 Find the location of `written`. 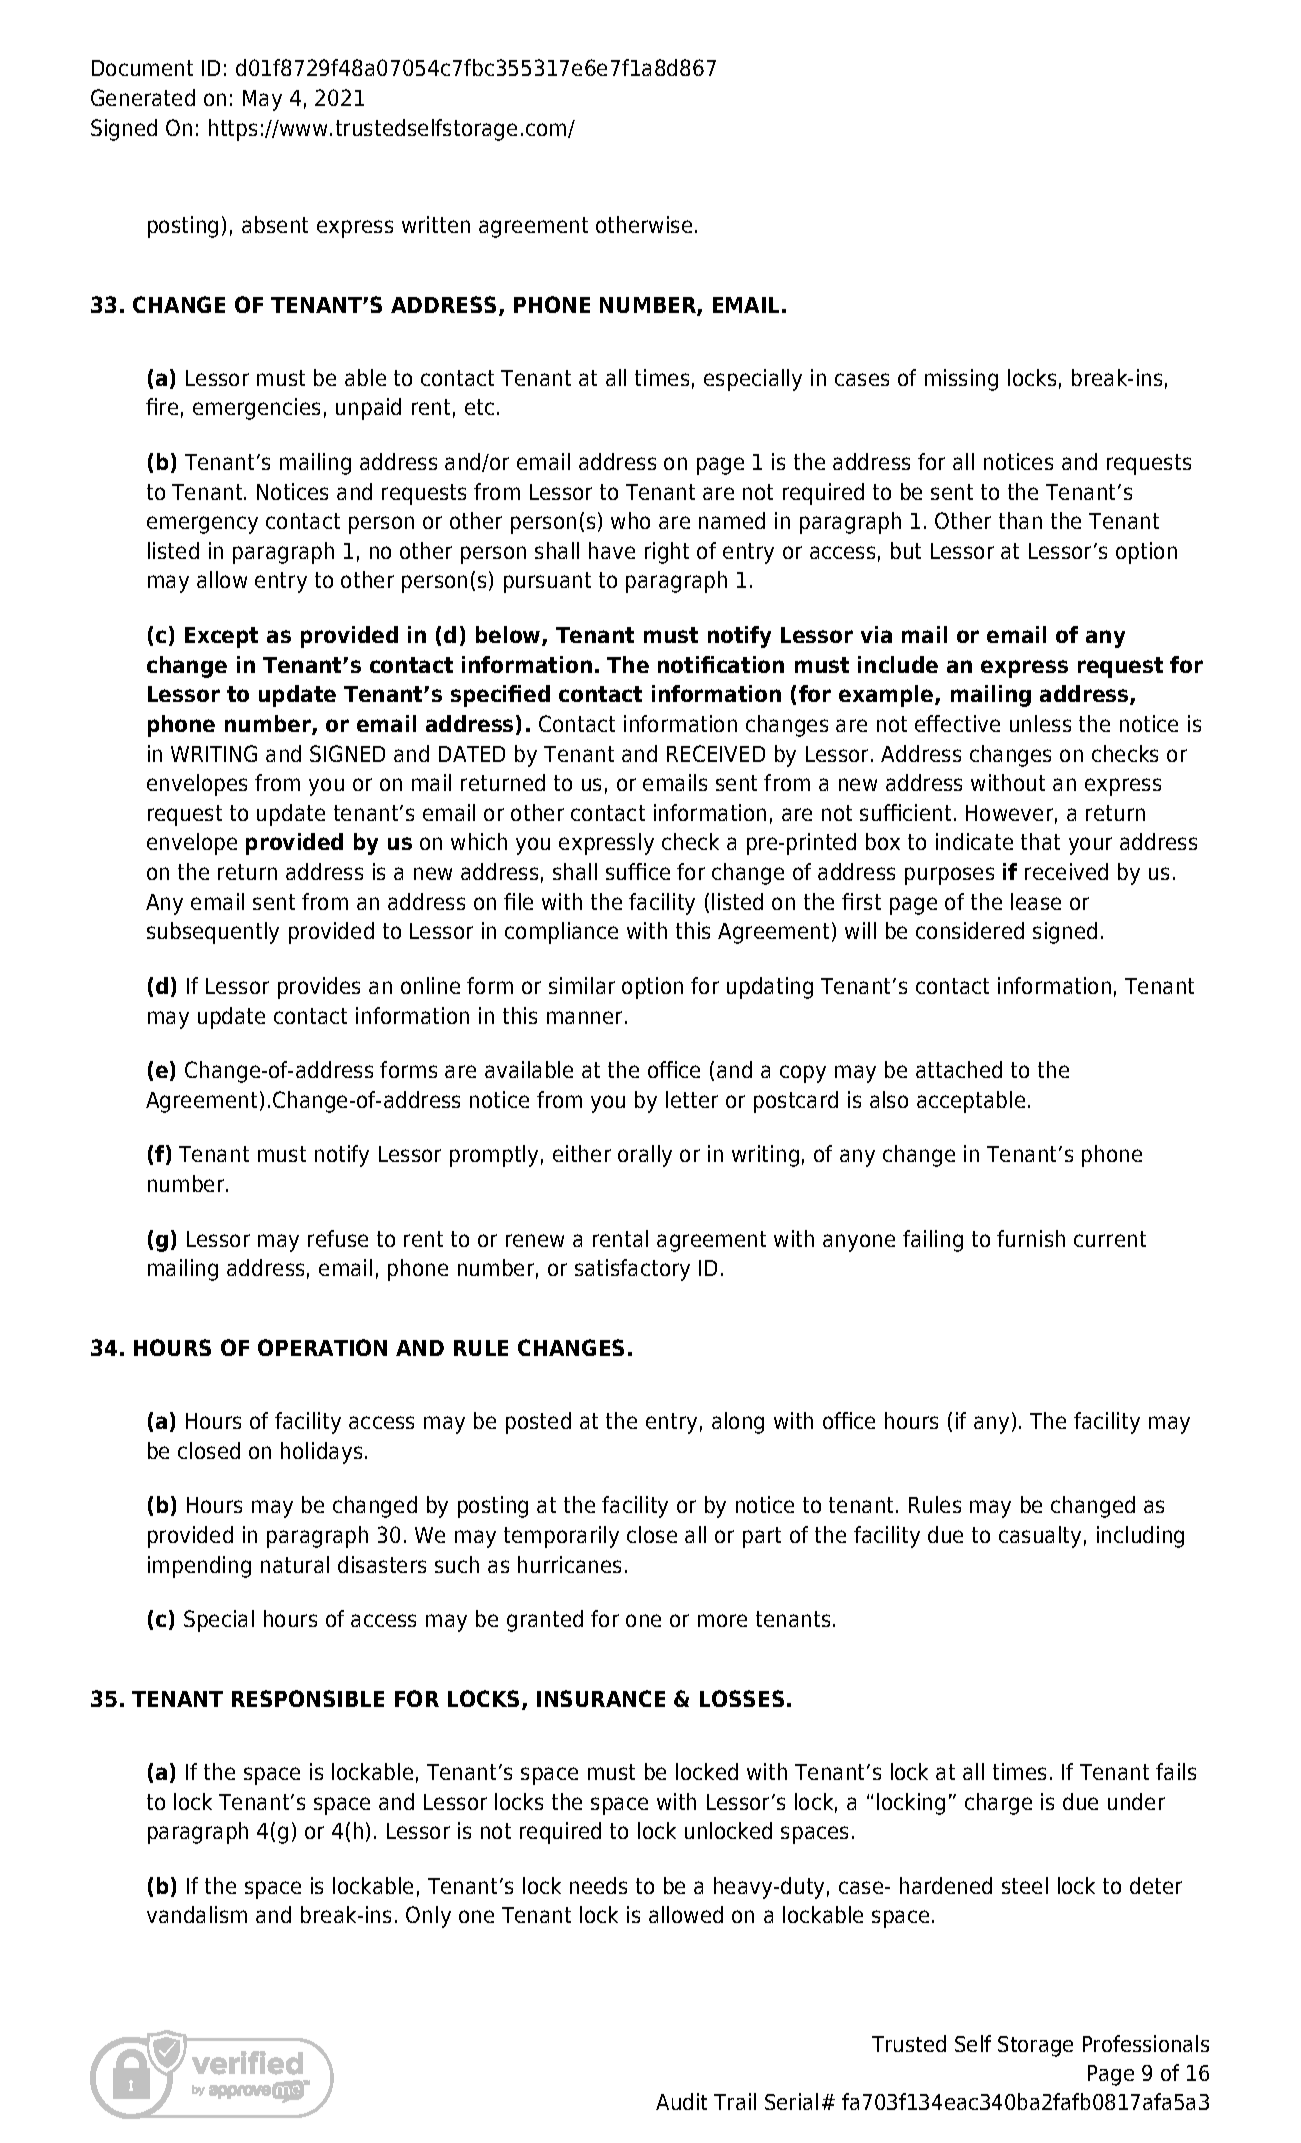

written is located at coordinates (436, 224).
